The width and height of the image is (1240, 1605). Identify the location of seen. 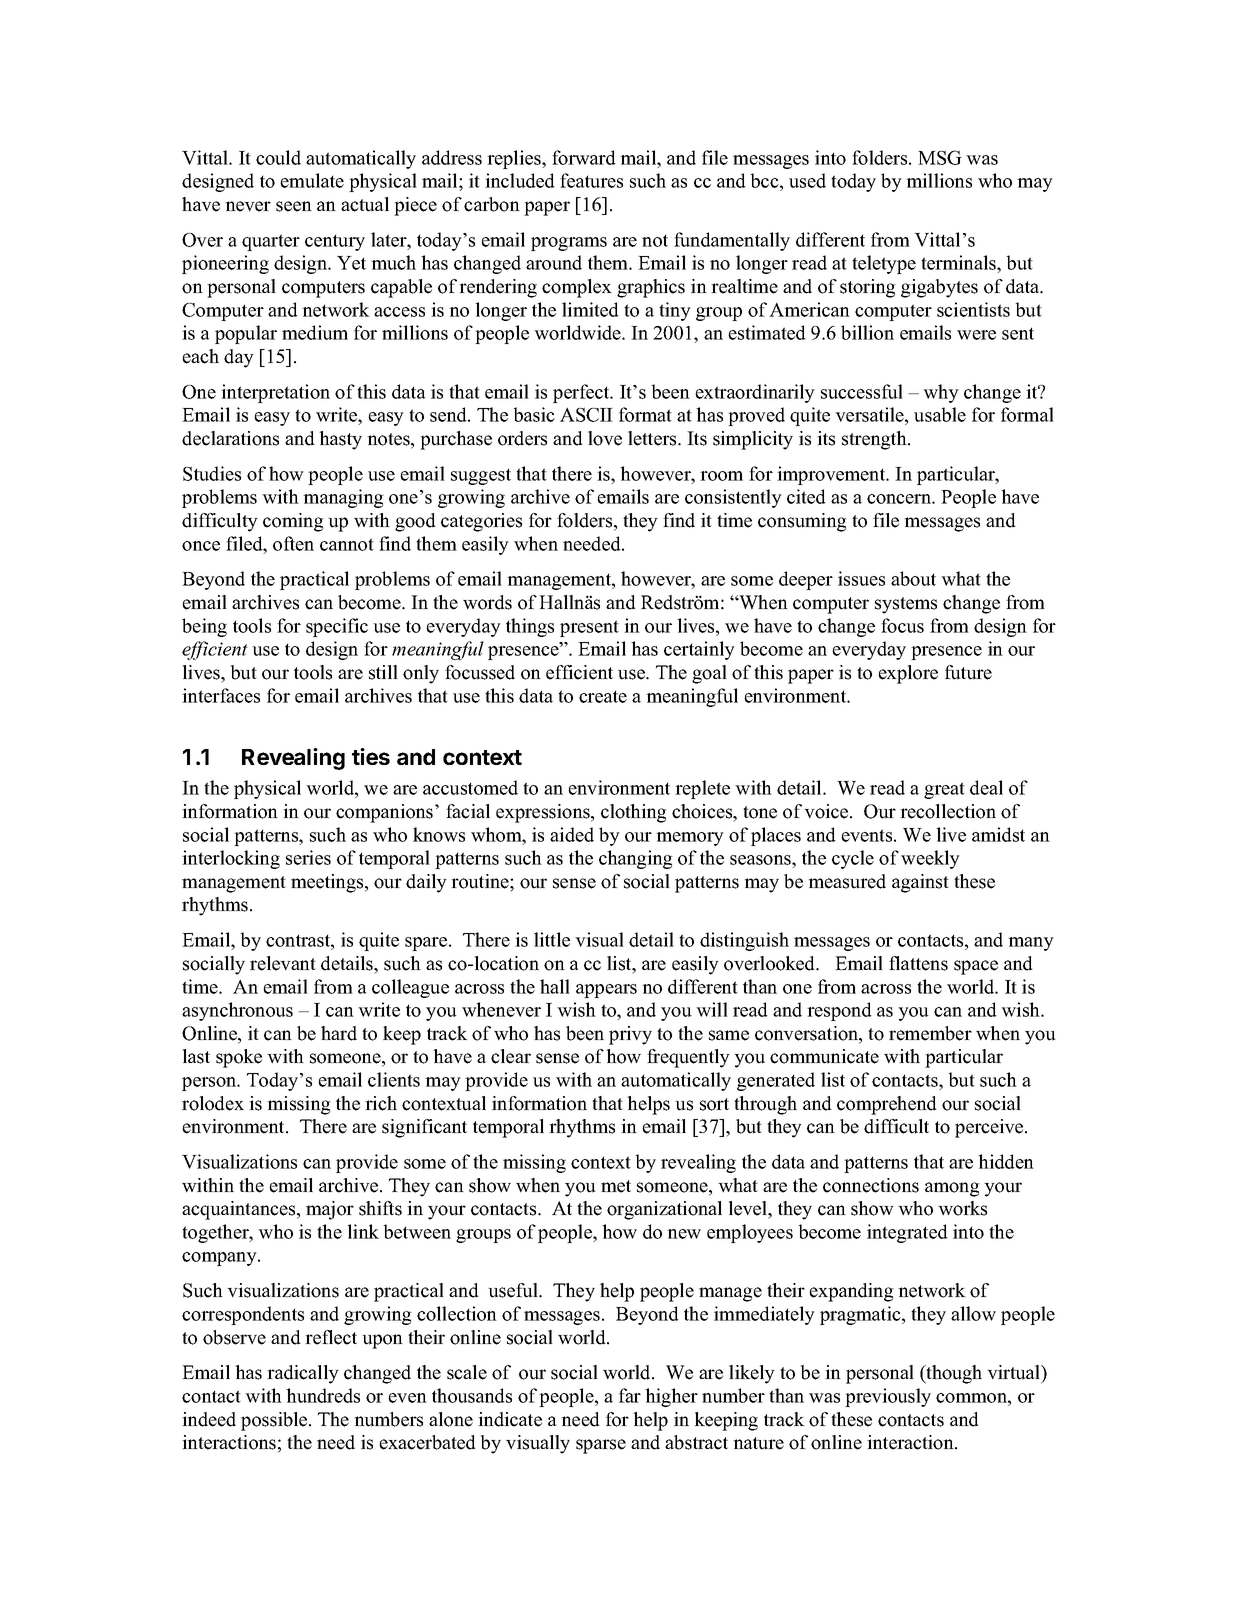
(294, 206).
